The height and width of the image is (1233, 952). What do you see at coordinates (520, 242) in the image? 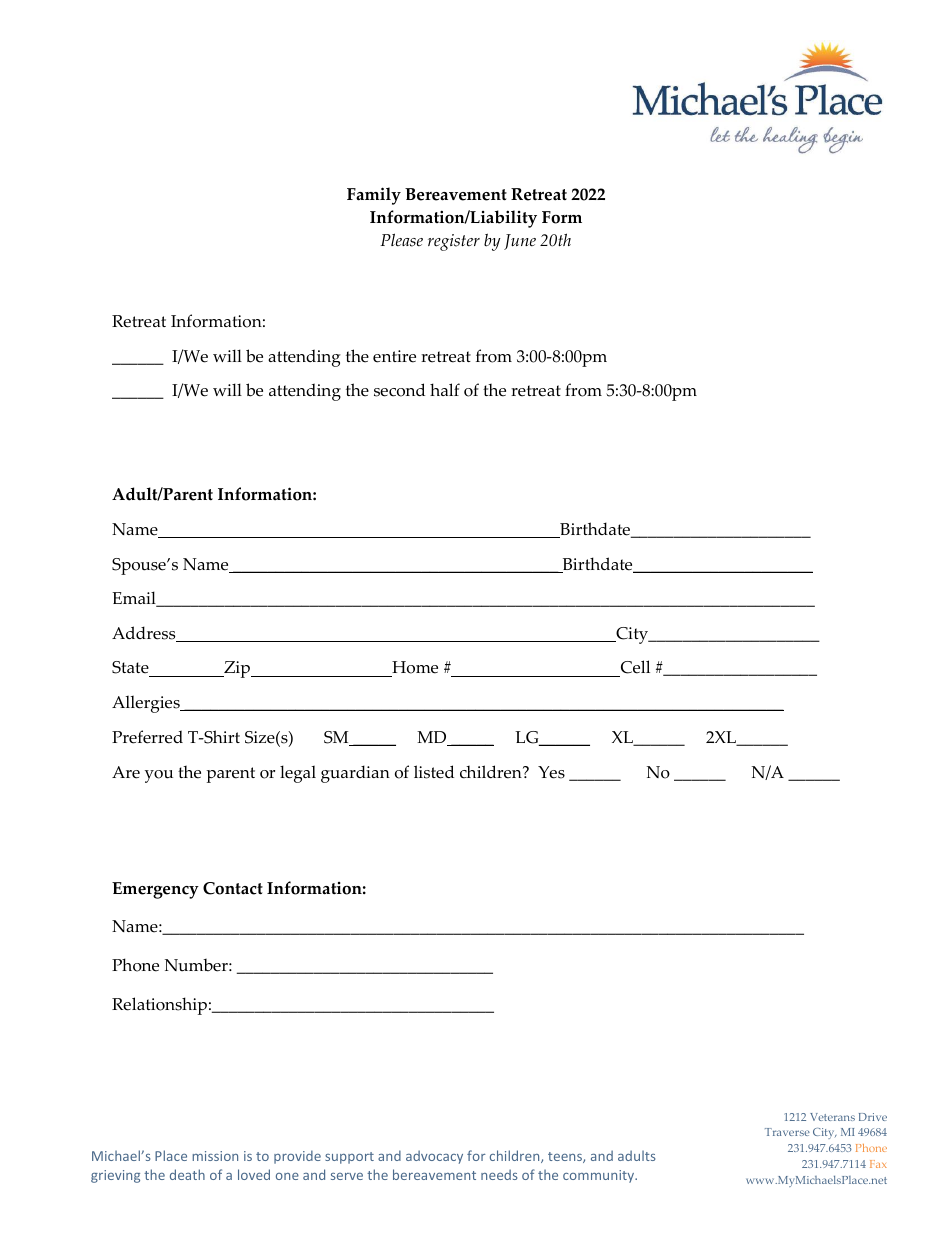
I see `June` at bounding box center [520, 242].
